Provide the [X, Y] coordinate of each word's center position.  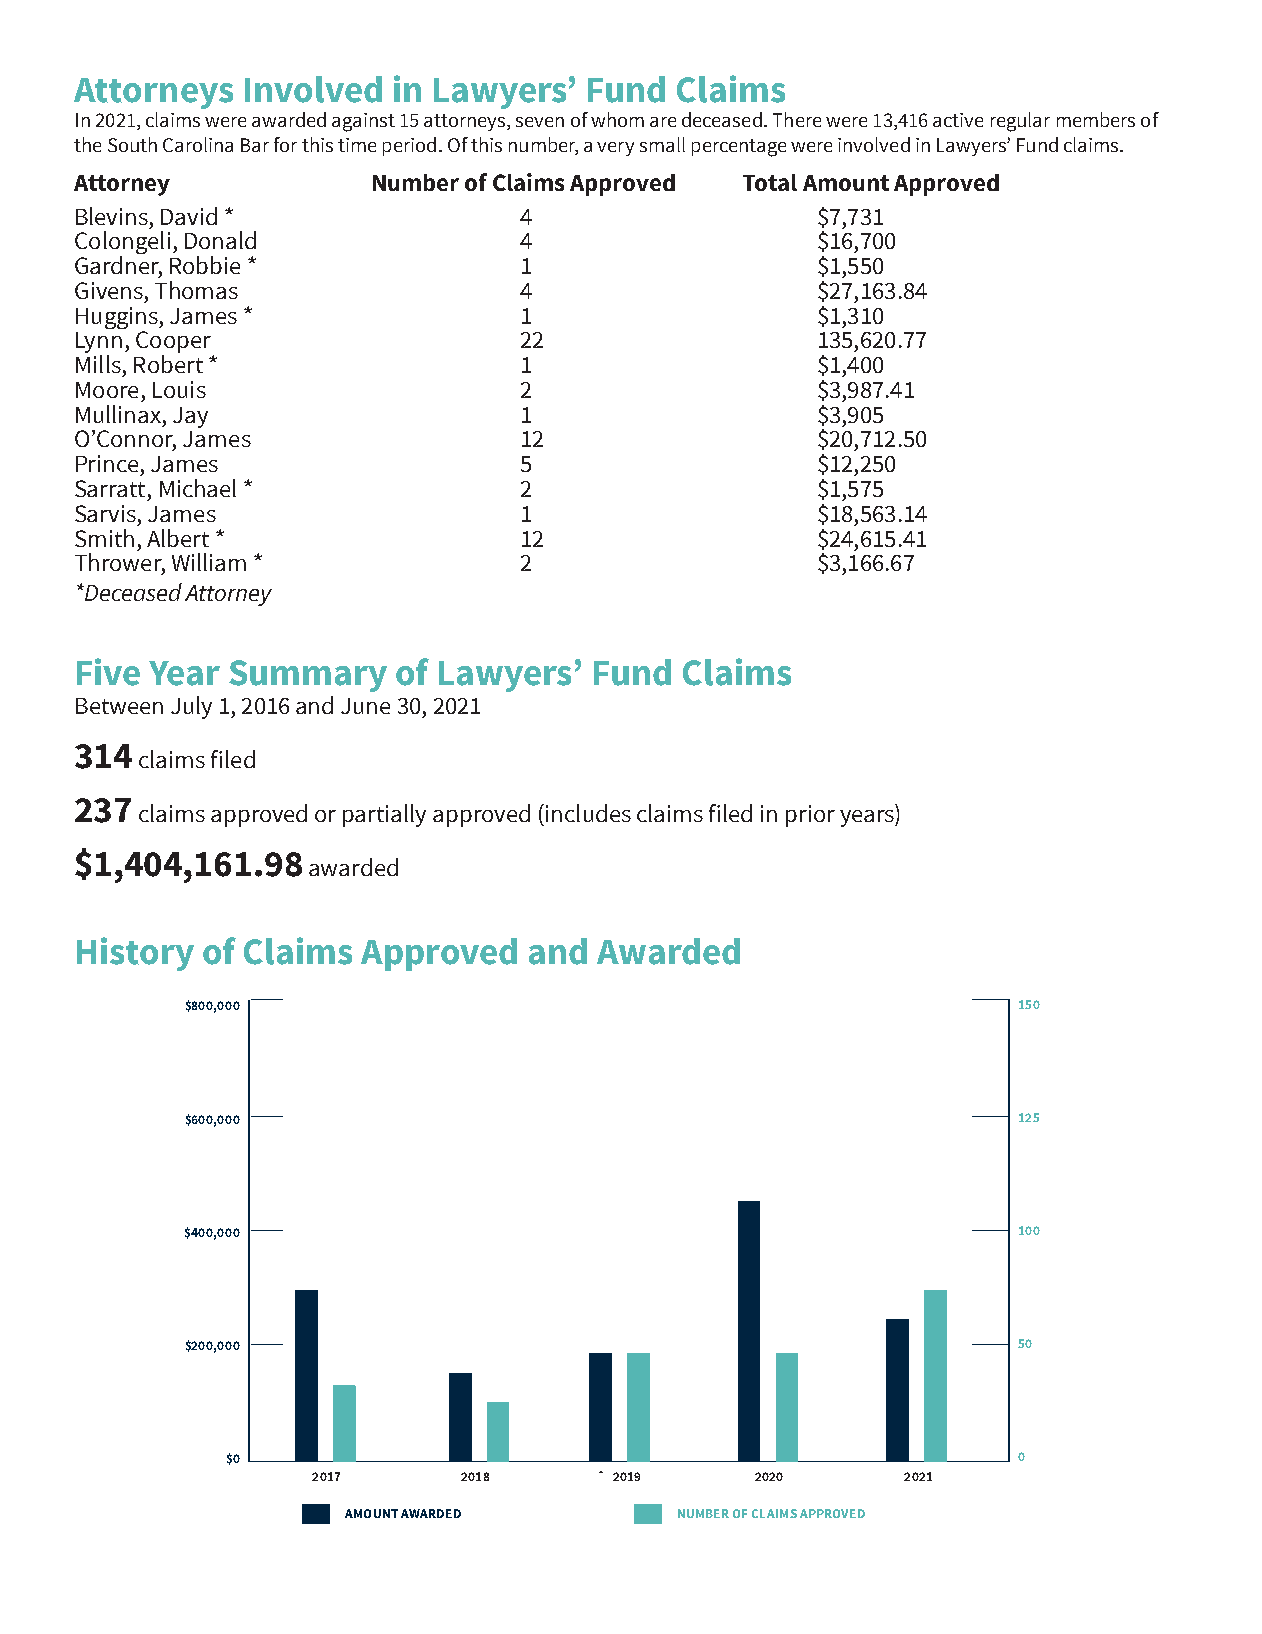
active [958, 120]
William [209, 562]
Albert [178, 538]
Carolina [198, 144]
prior [810, 816]
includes [588, 813]
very [615, 149]
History [135, 954]
